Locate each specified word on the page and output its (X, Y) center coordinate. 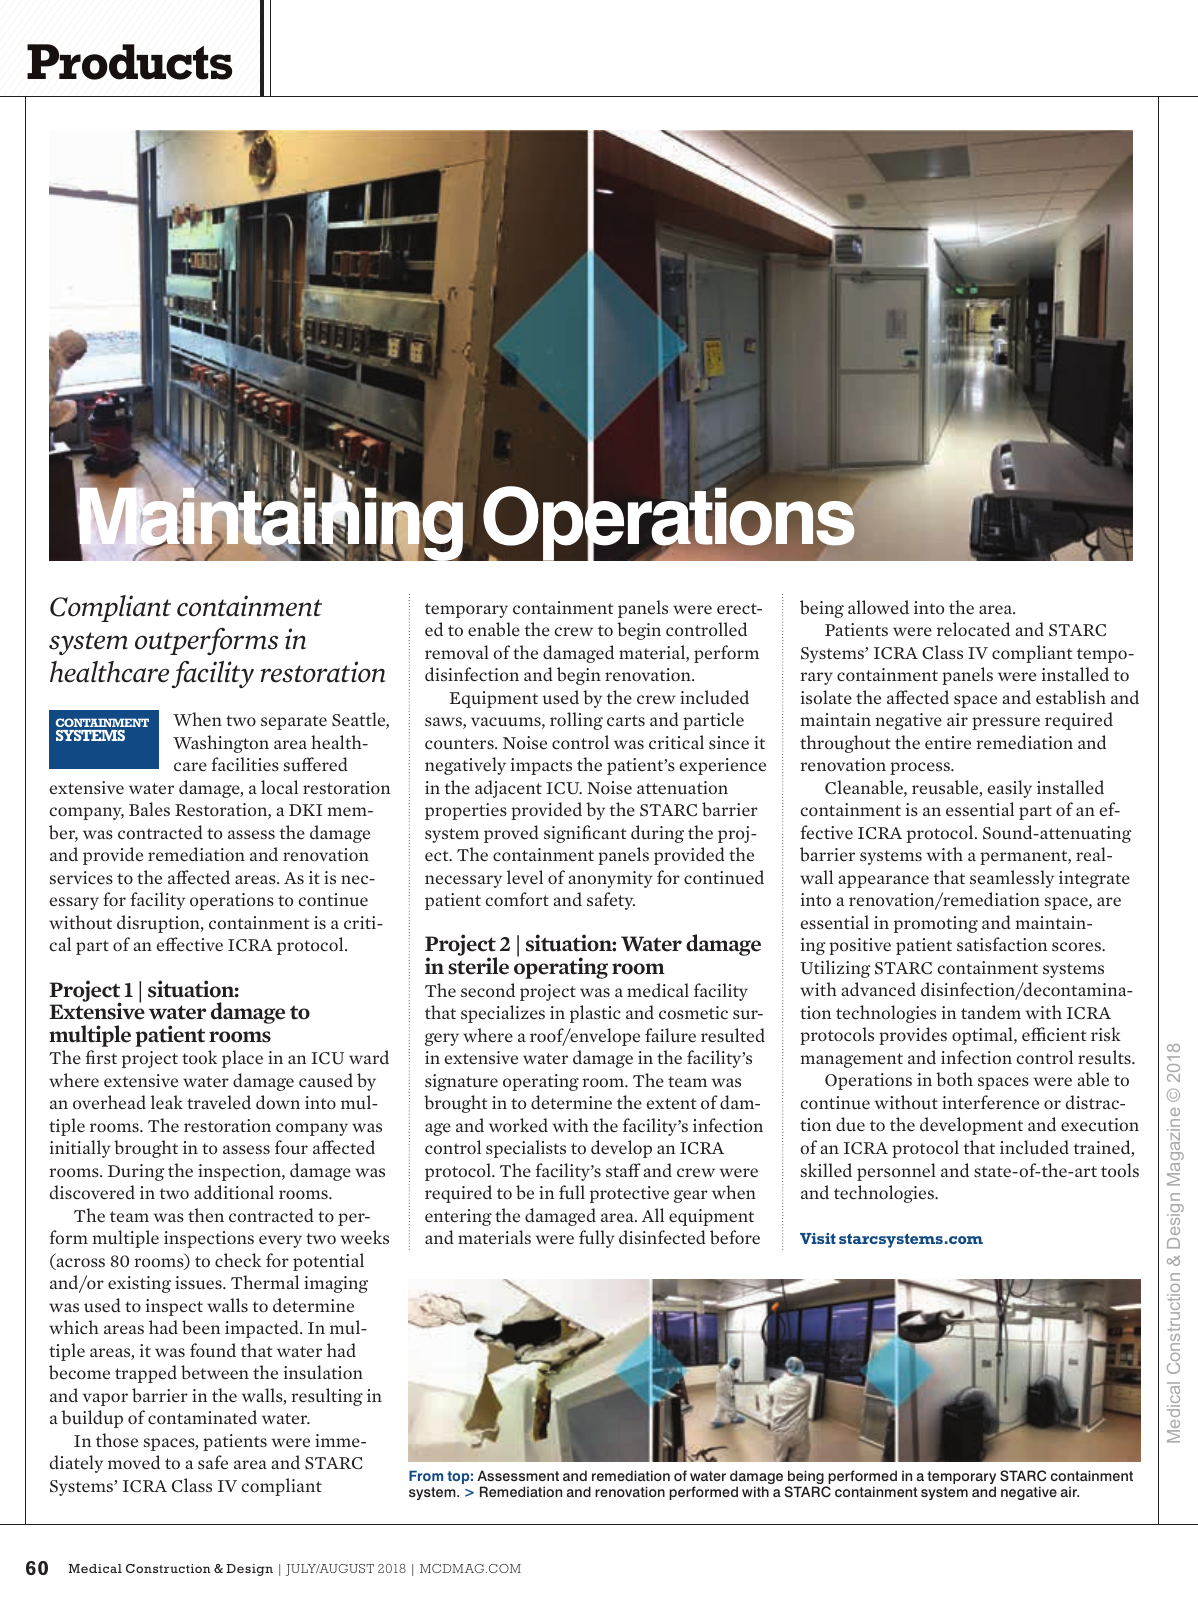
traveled (219, 1102)
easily (1010, 789)
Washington (221, 744)
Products (129, 62)
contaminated (202, 1417)
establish (1071, 697)
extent (671, 1104)
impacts (541, 766)
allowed (878, 607)
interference (990, 1102)
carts (626, 720)
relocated (973, 629)
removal (457, 652)
